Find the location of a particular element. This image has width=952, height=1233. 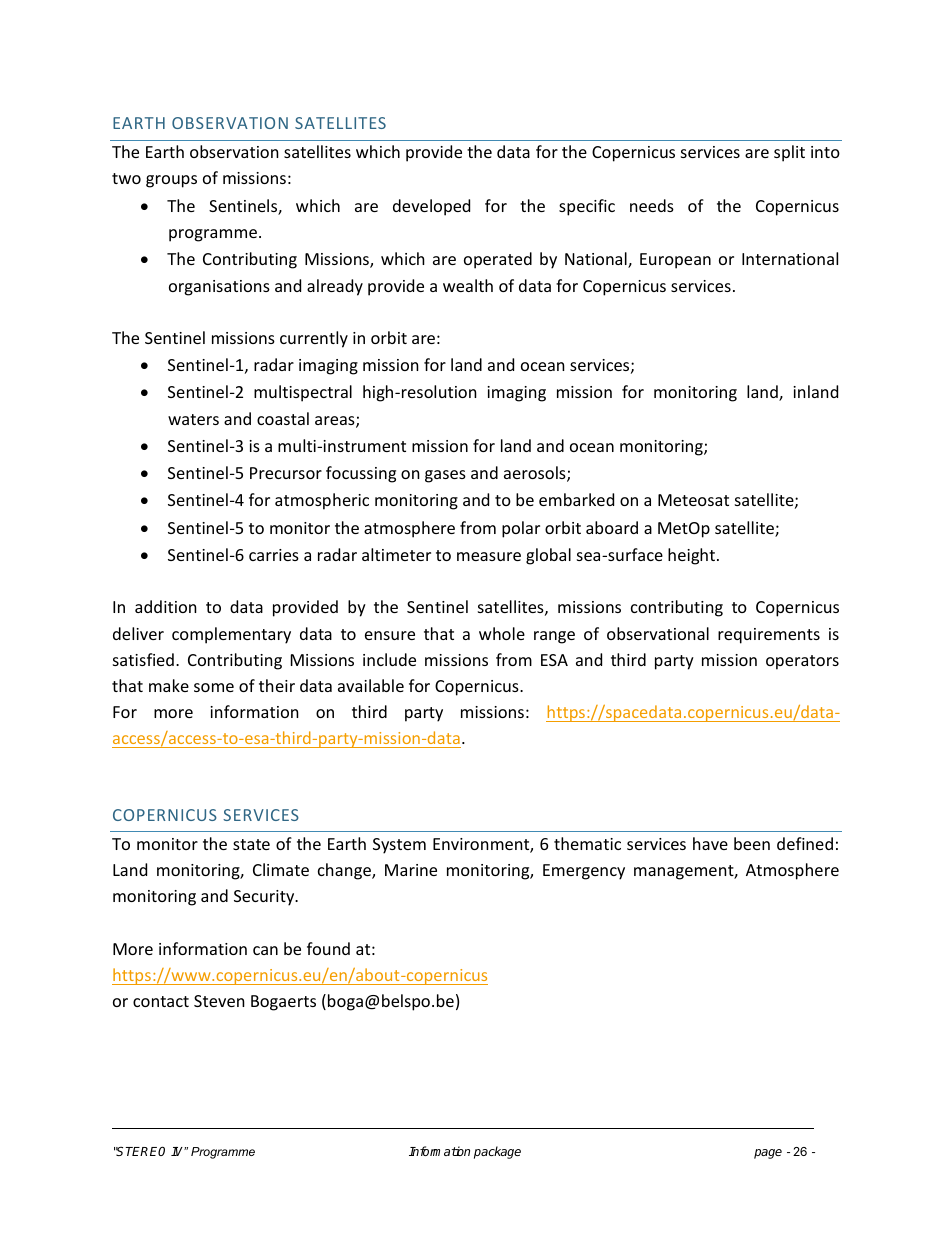

been is located at coordinates (752, 843).
